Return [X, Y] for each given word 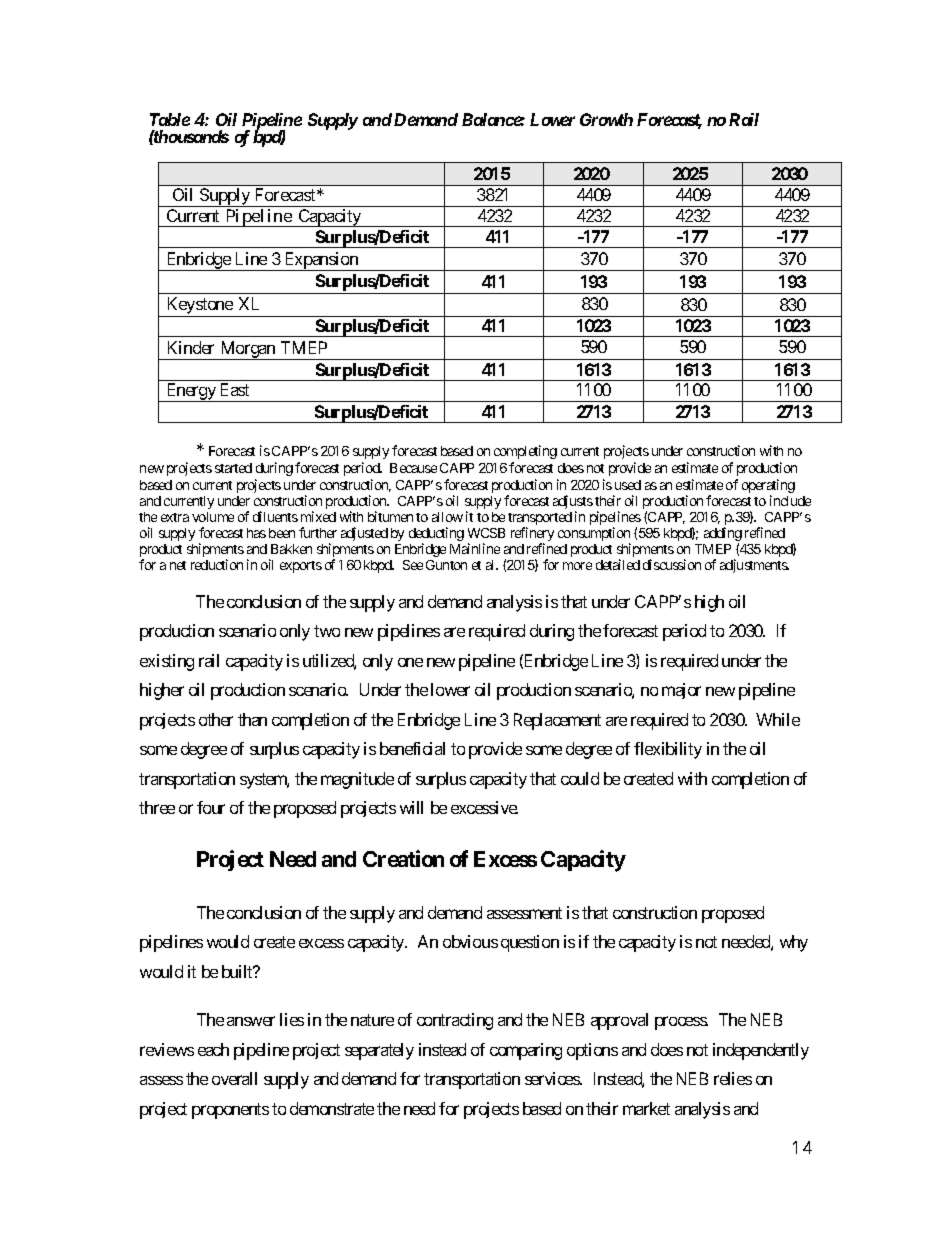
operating [768, 487]
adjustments [754, 566]
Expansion [321, 261]
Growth [606, 119]
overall [234, 1078]
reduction [217, 564]
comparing [526, 1051]
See [413, 565]
